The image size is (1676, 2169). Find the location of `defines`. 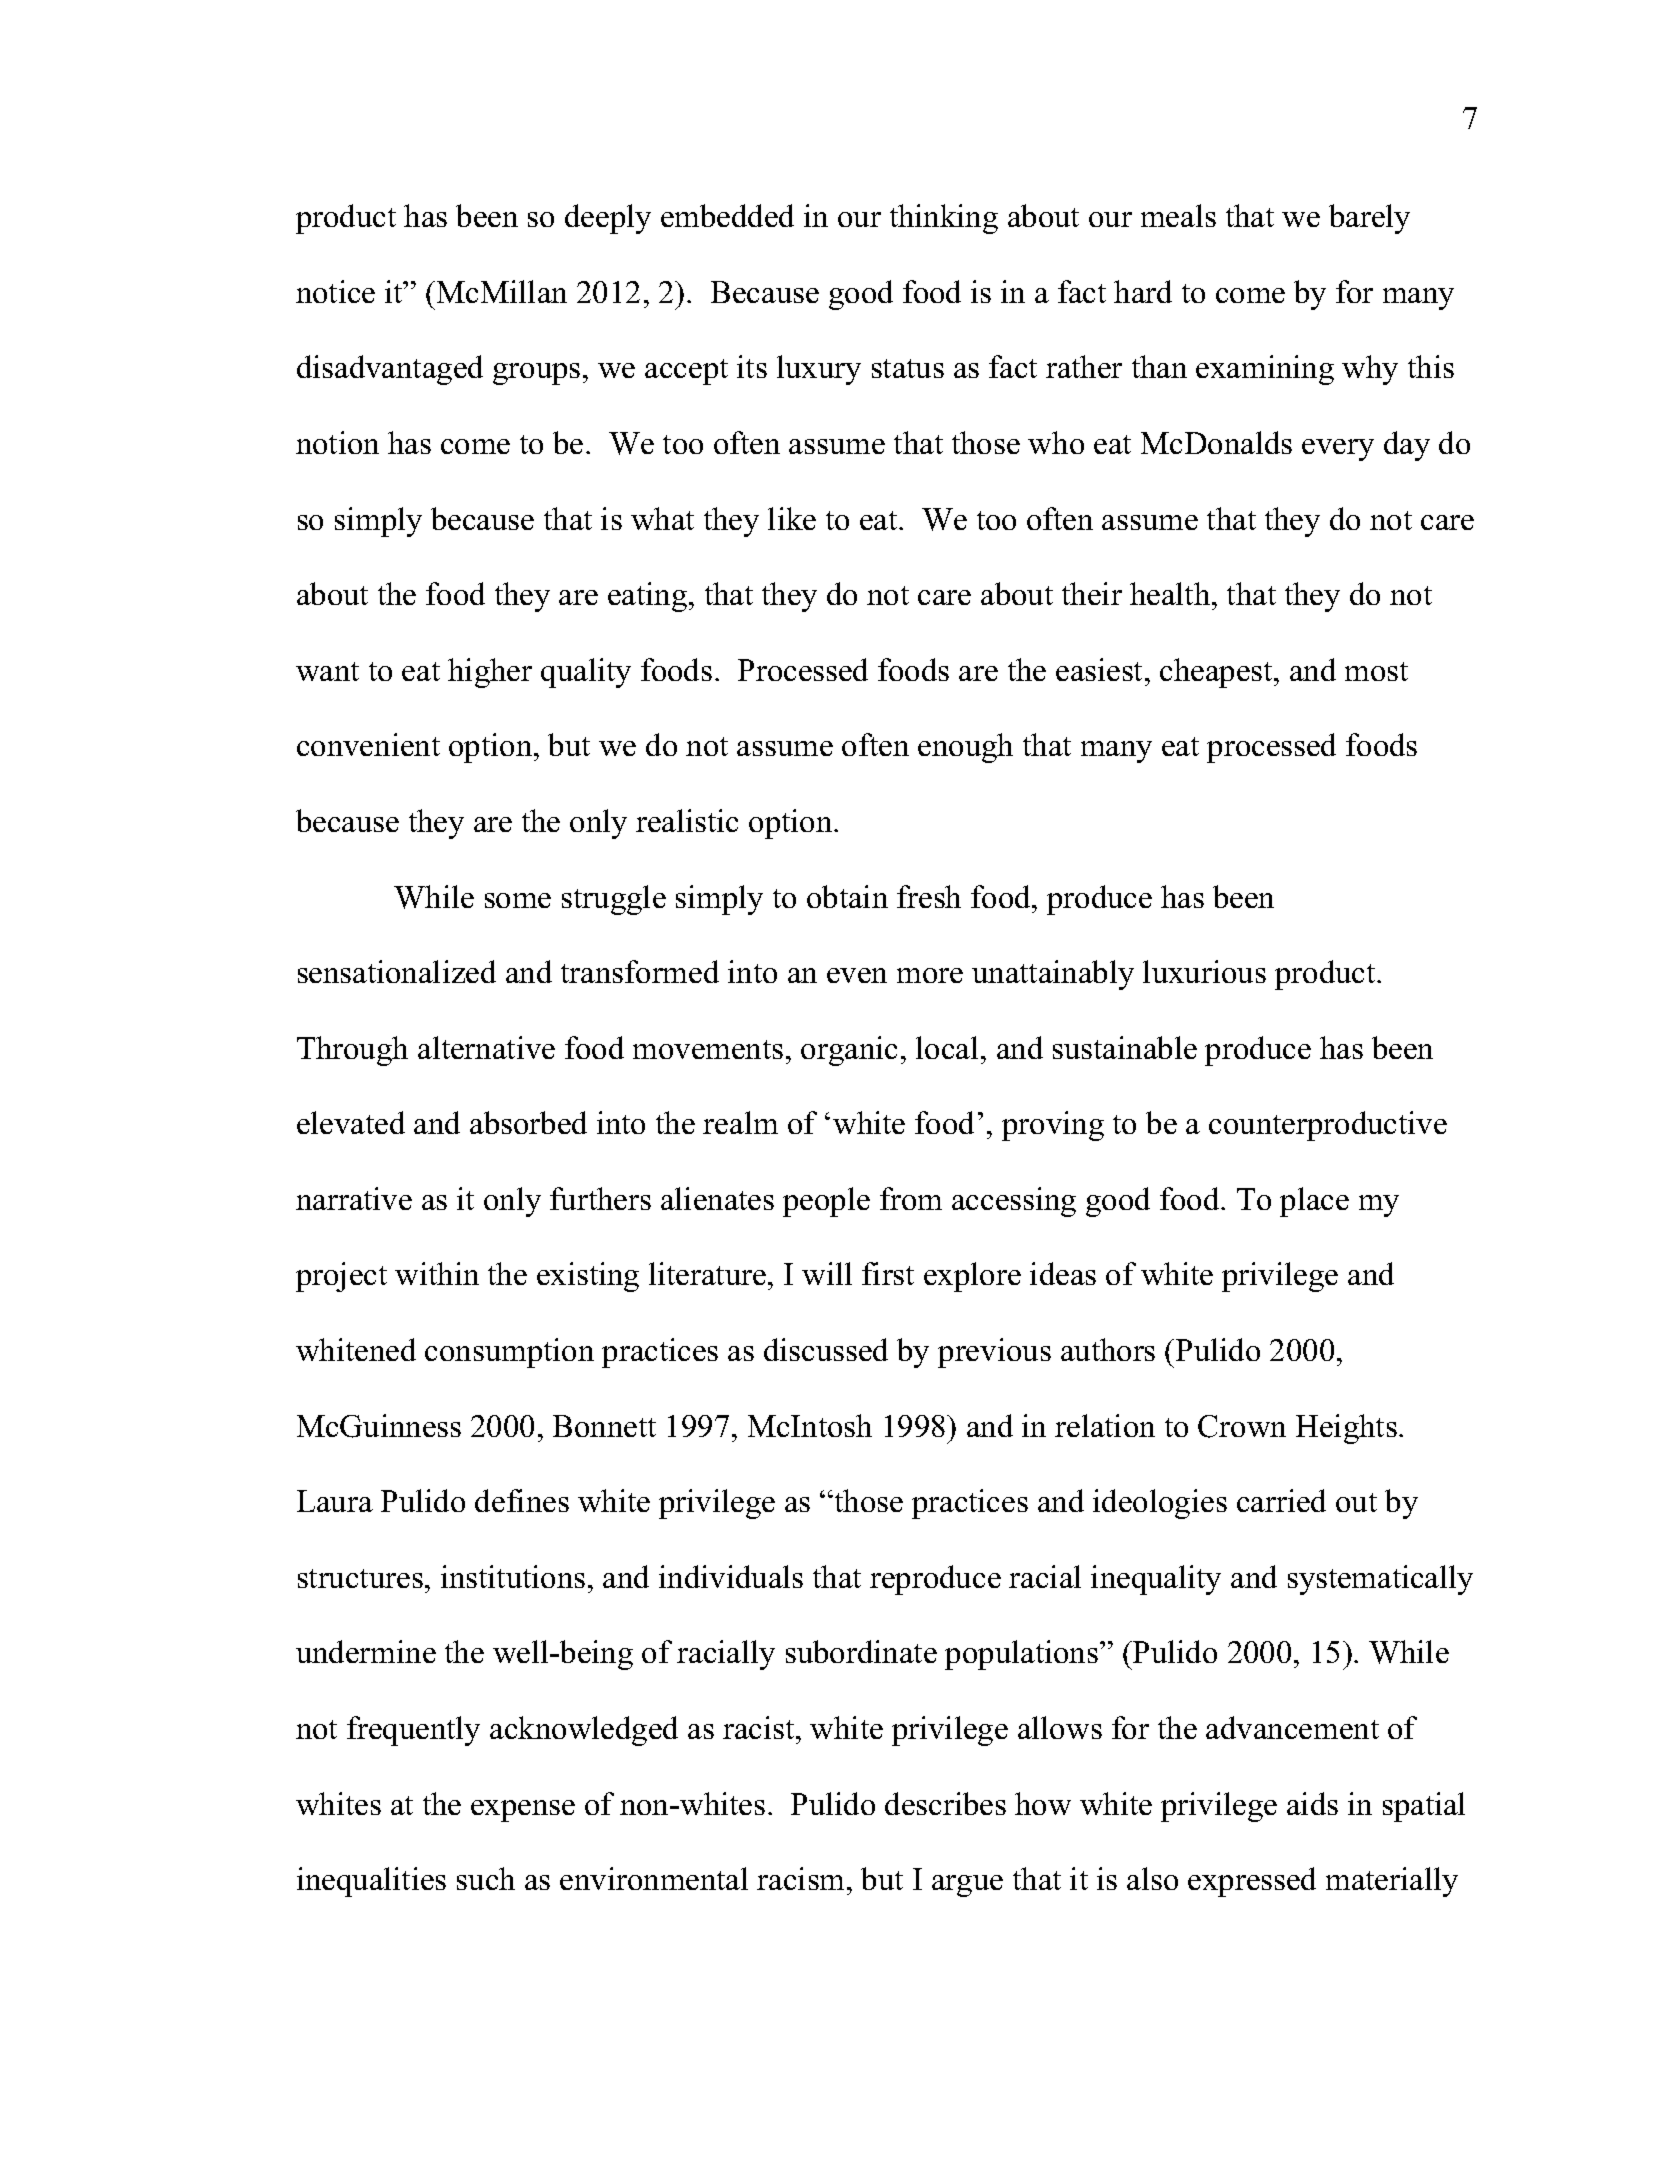

defines is located at coordinates (522, 1500).
